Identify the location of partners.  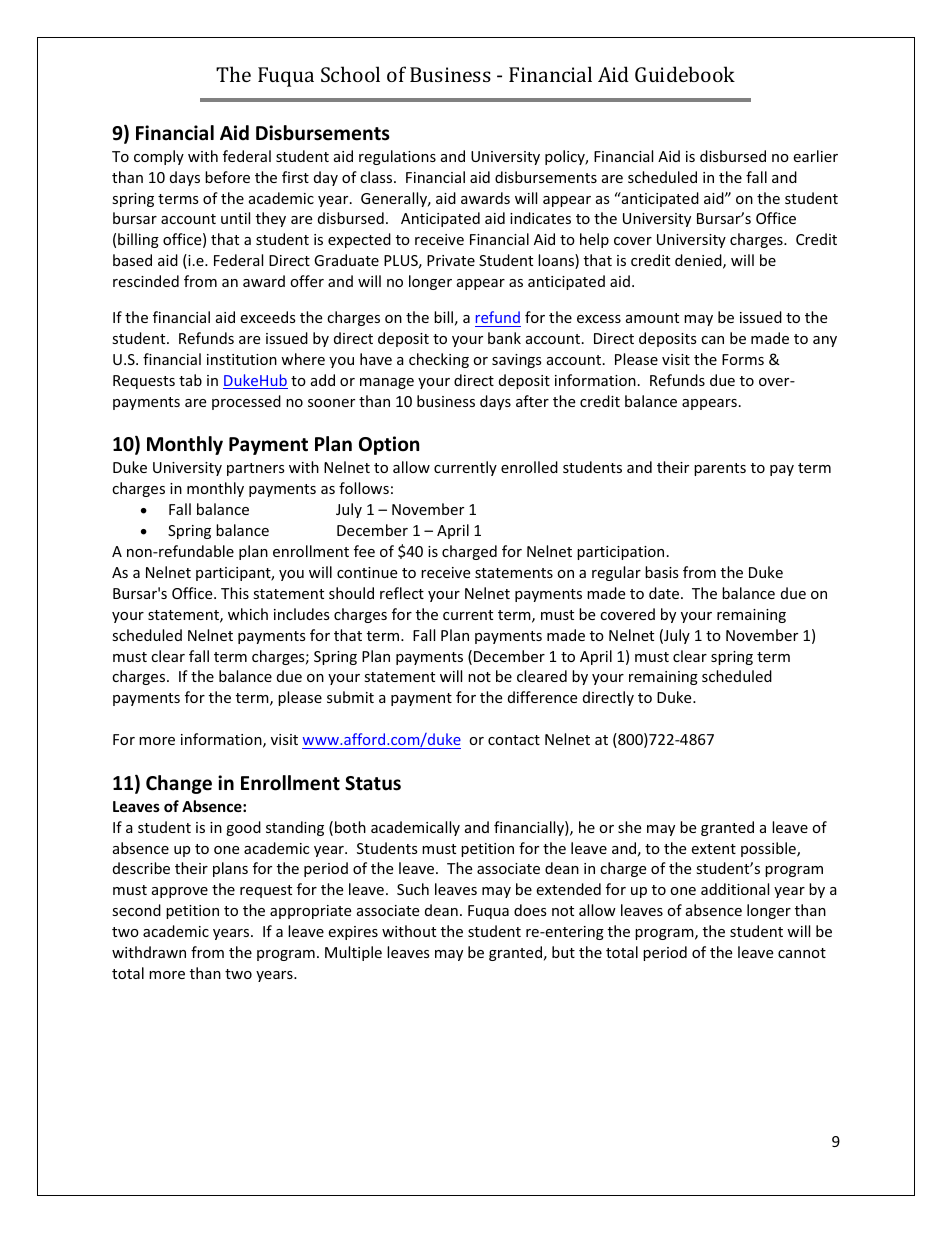
(256, 469).
